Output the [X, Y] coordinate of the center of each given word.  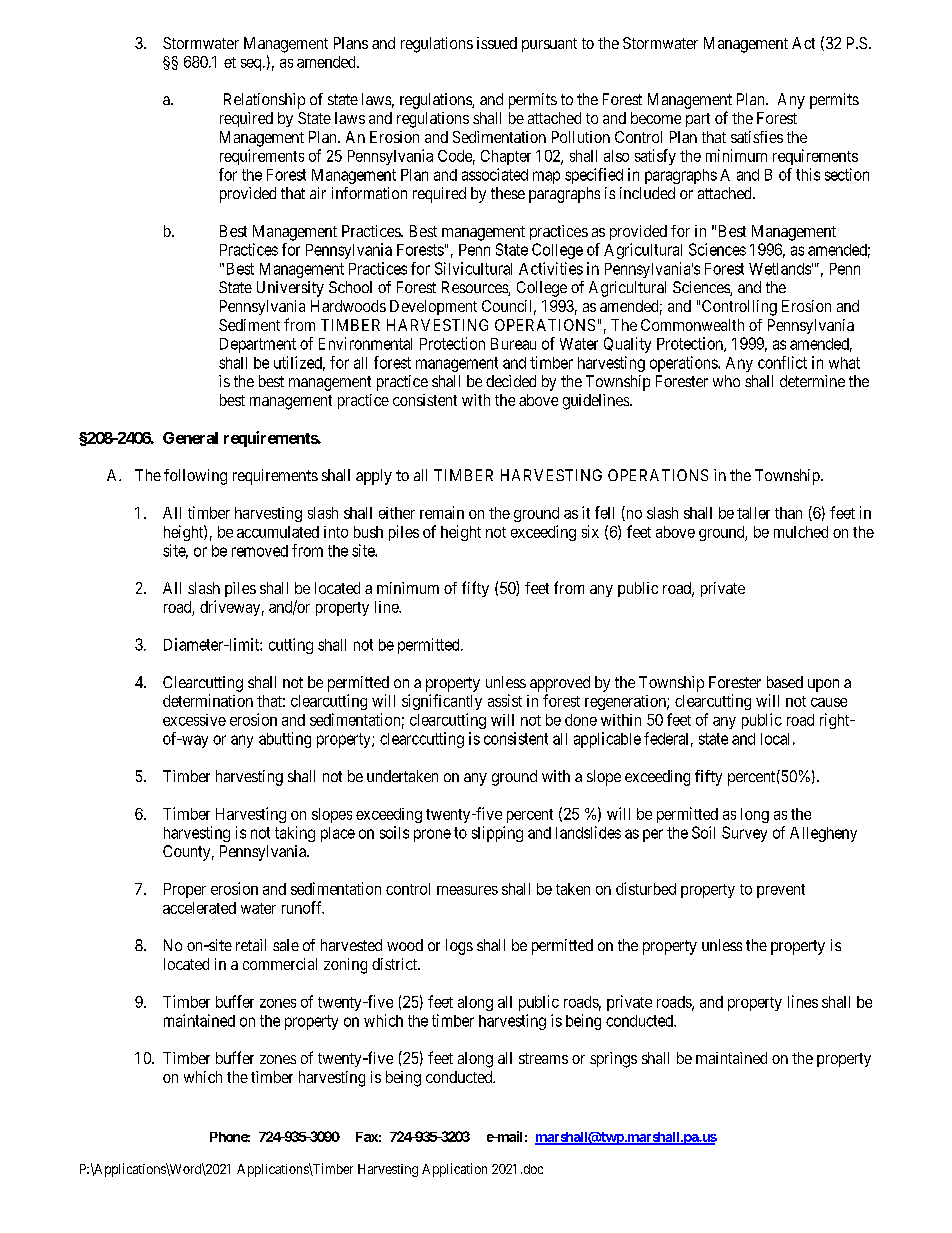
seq [252, 65]
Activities [551, 268]
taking [295, 834]
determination [208, 700]
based [785, 682]
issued [497, 43]
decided [511, 381]
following [195, 477]
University [290, 289]
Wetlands [780, 269]
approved [560, 684]
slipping [497, 834]
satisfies [757, 137]
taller [753, 513]
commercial [280, 964]
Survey [744, 834]
